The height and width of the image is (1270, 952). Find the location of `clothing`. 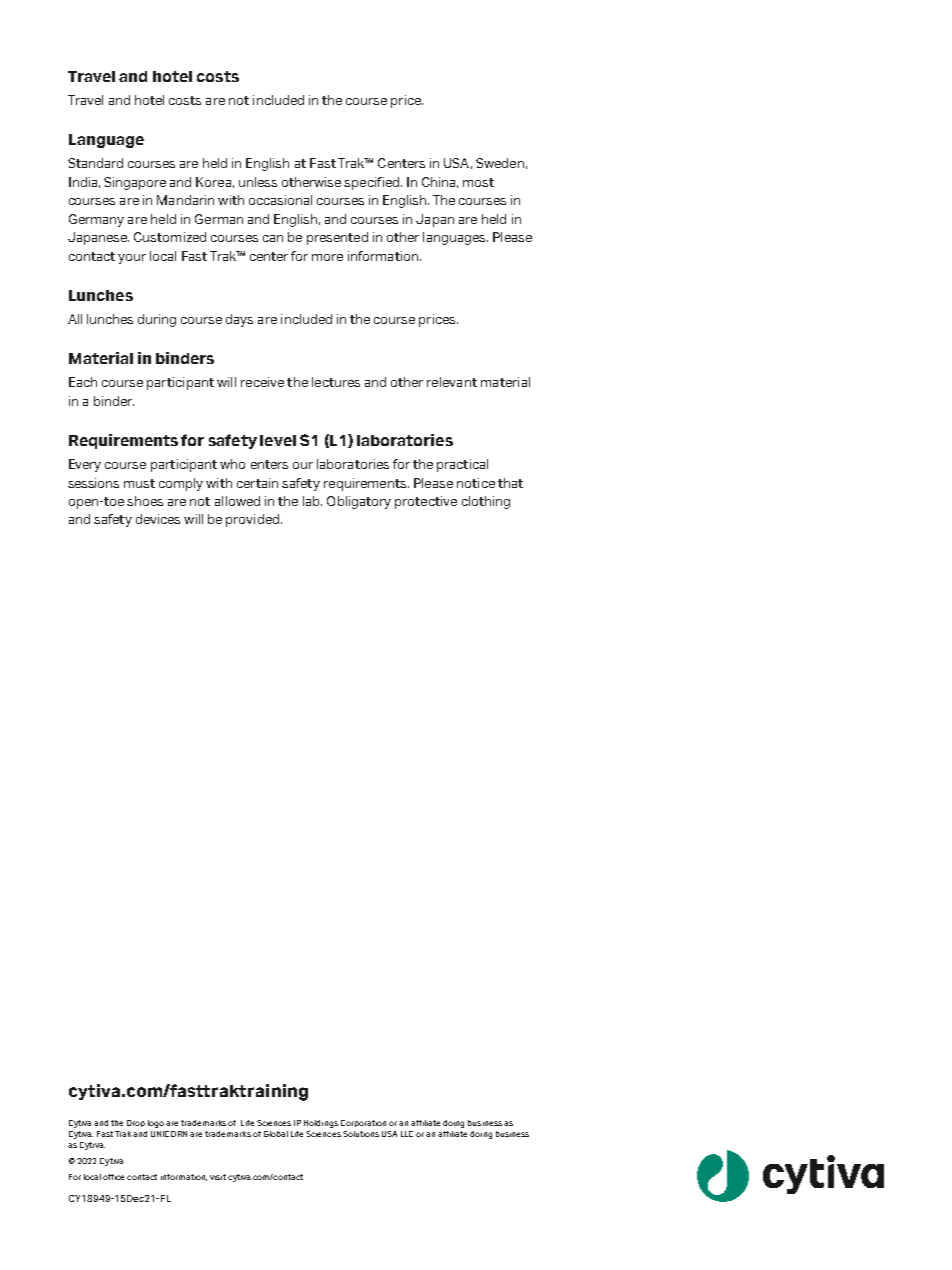

clothing is located at coordinates (486, 502).
